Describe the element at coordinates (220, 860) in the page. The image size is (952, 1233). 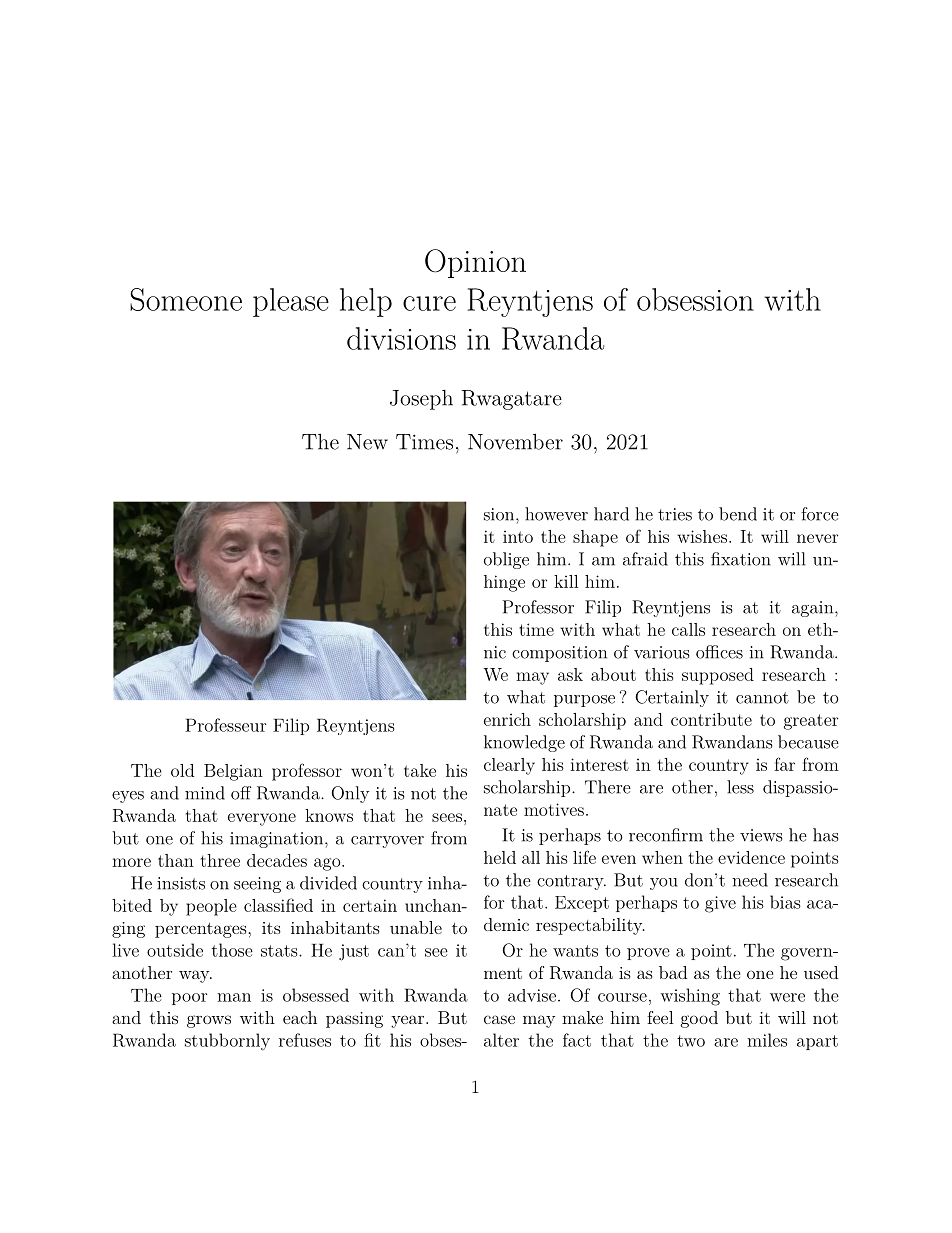
I see `three` at that location.
